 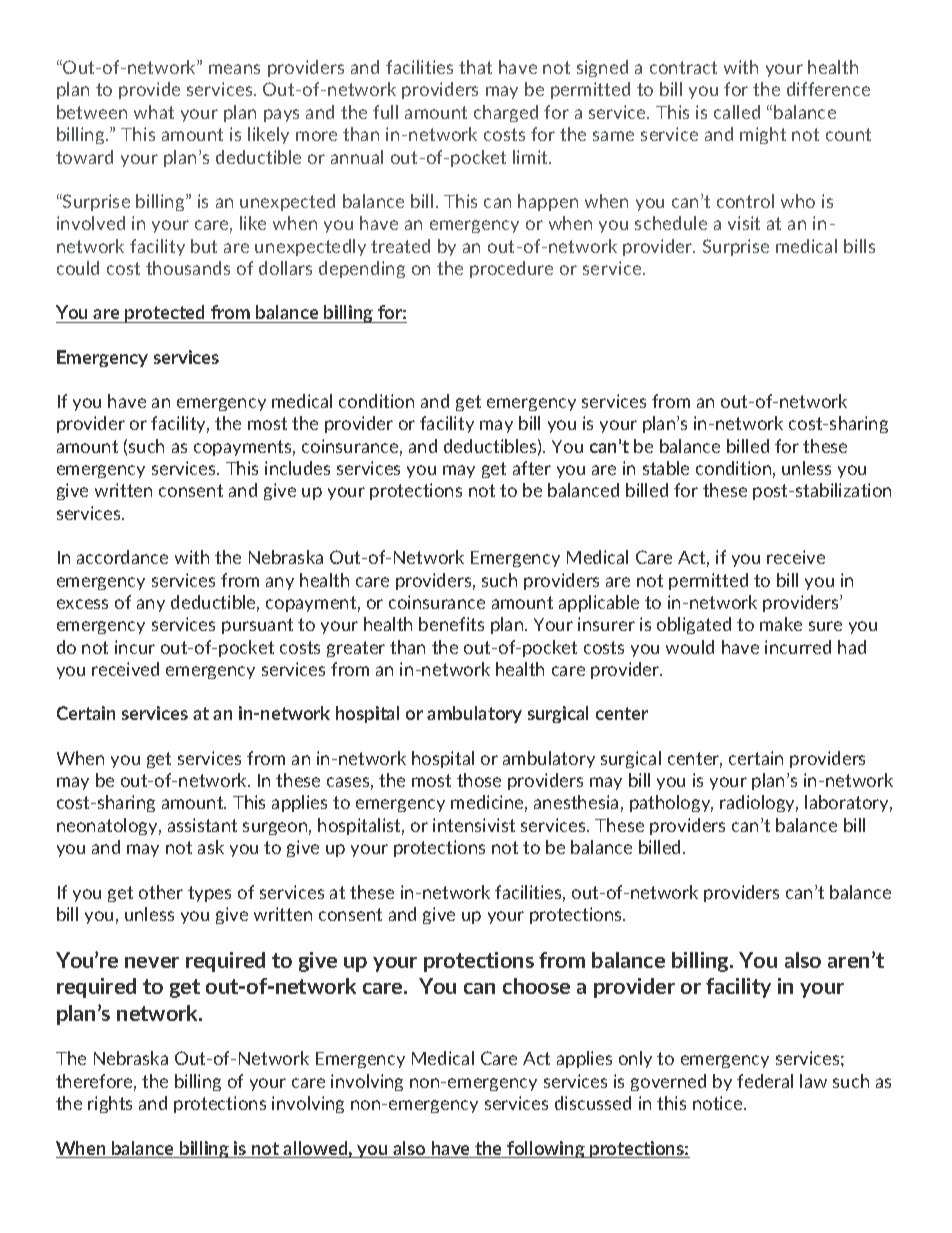 What do you see at coordinates (479, 780) in the screenshot?
I see `those` at bounding box center [479, 780].
